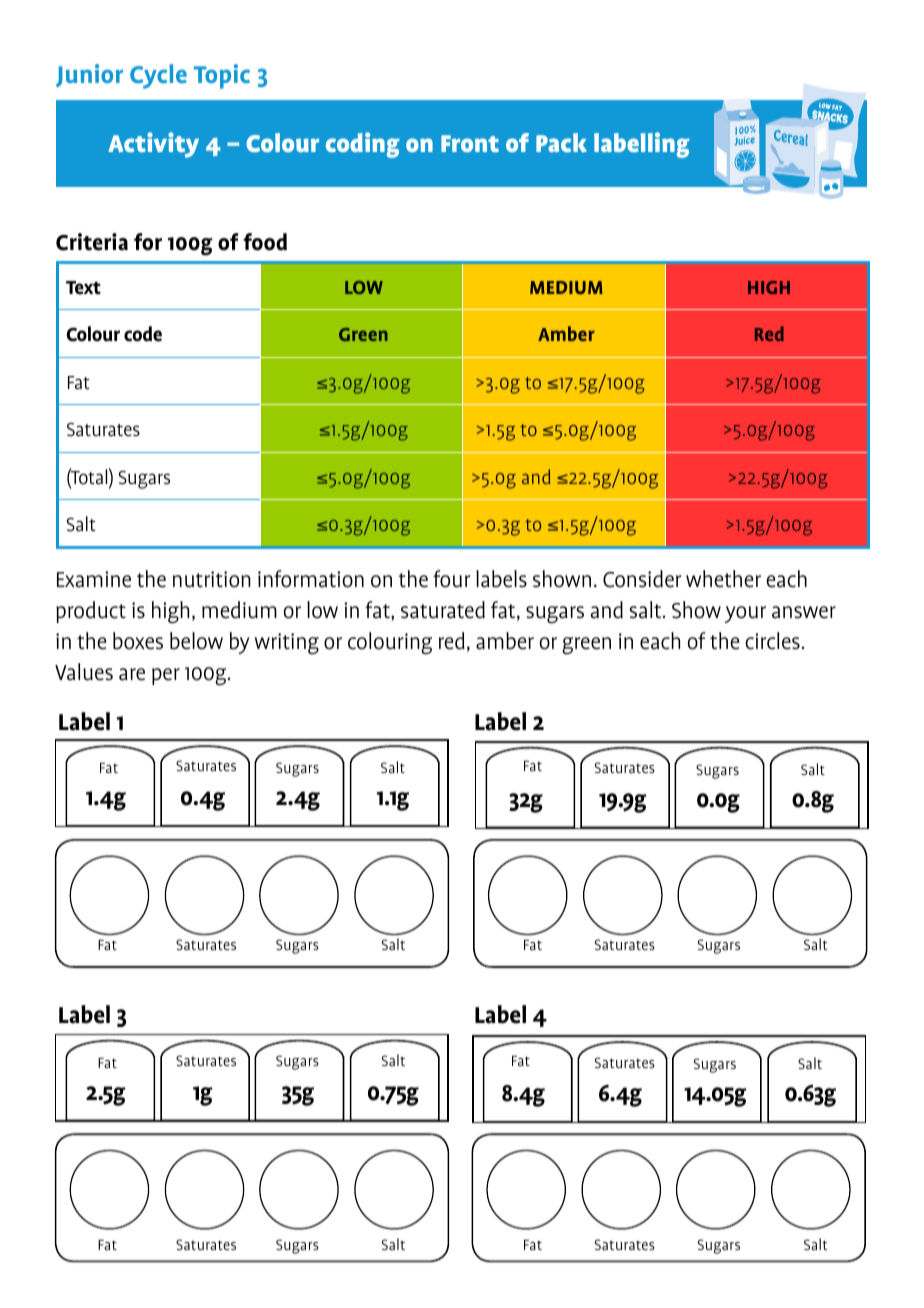 The image size is (924, 1308). Describe the element at coordinates (561, 143) in the screenshot. I see `Pack` at that location.
